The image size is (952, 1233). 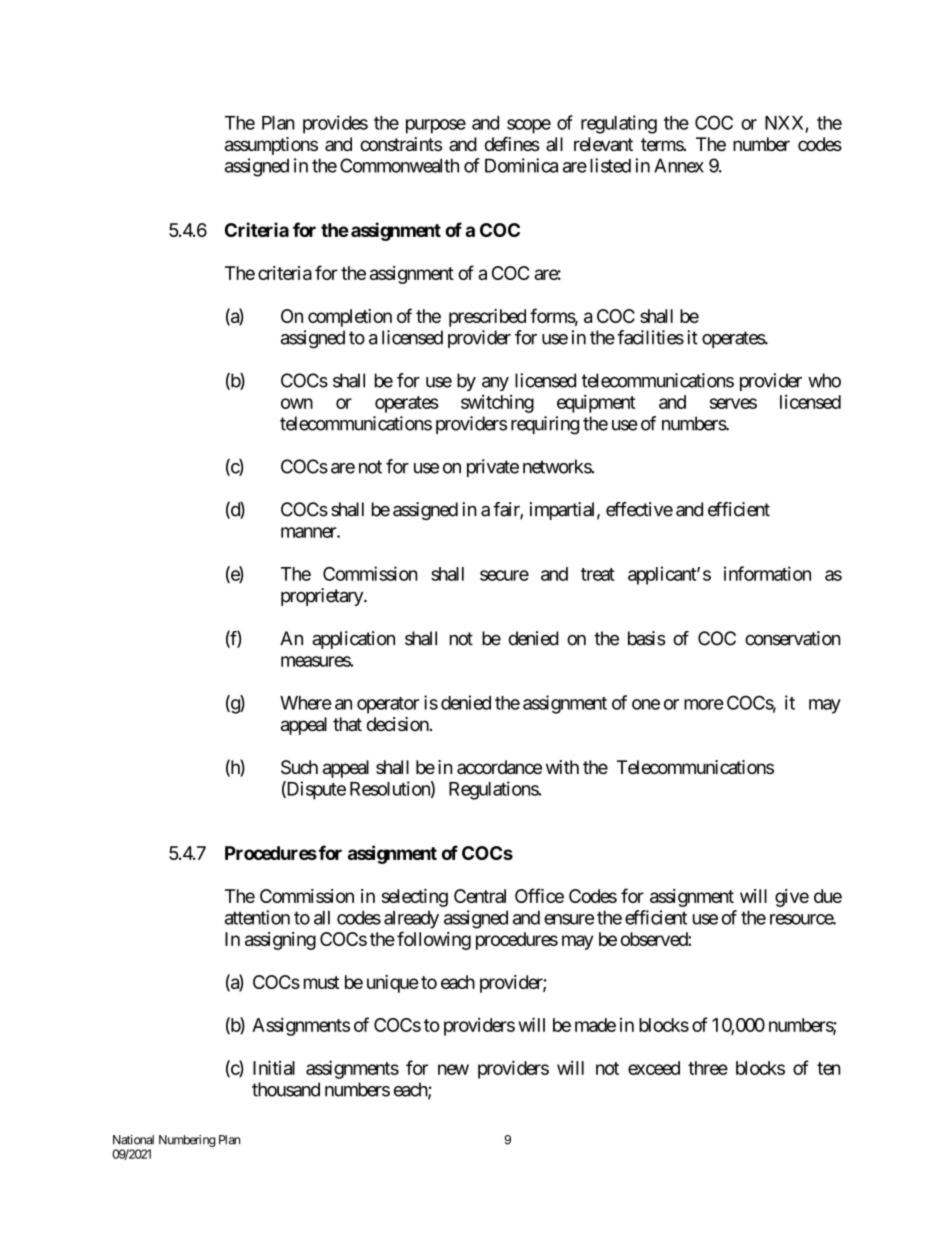 What do you see at coordinates (655, 939) in the screenshot?
I see `observed` at bounding box center [655, 939].
